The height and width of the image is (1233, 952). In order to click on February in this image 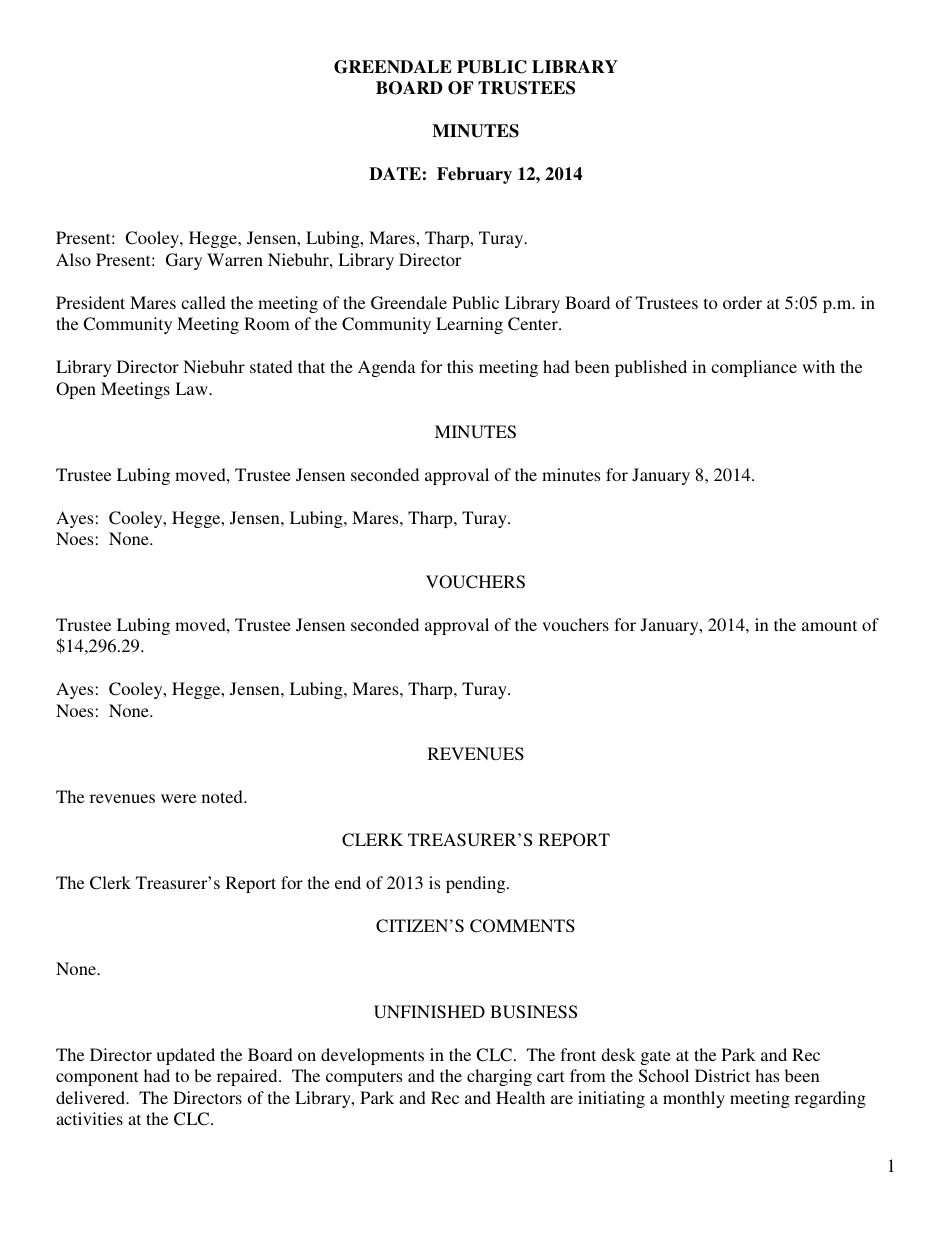, I will do `click(474, 175)`.
